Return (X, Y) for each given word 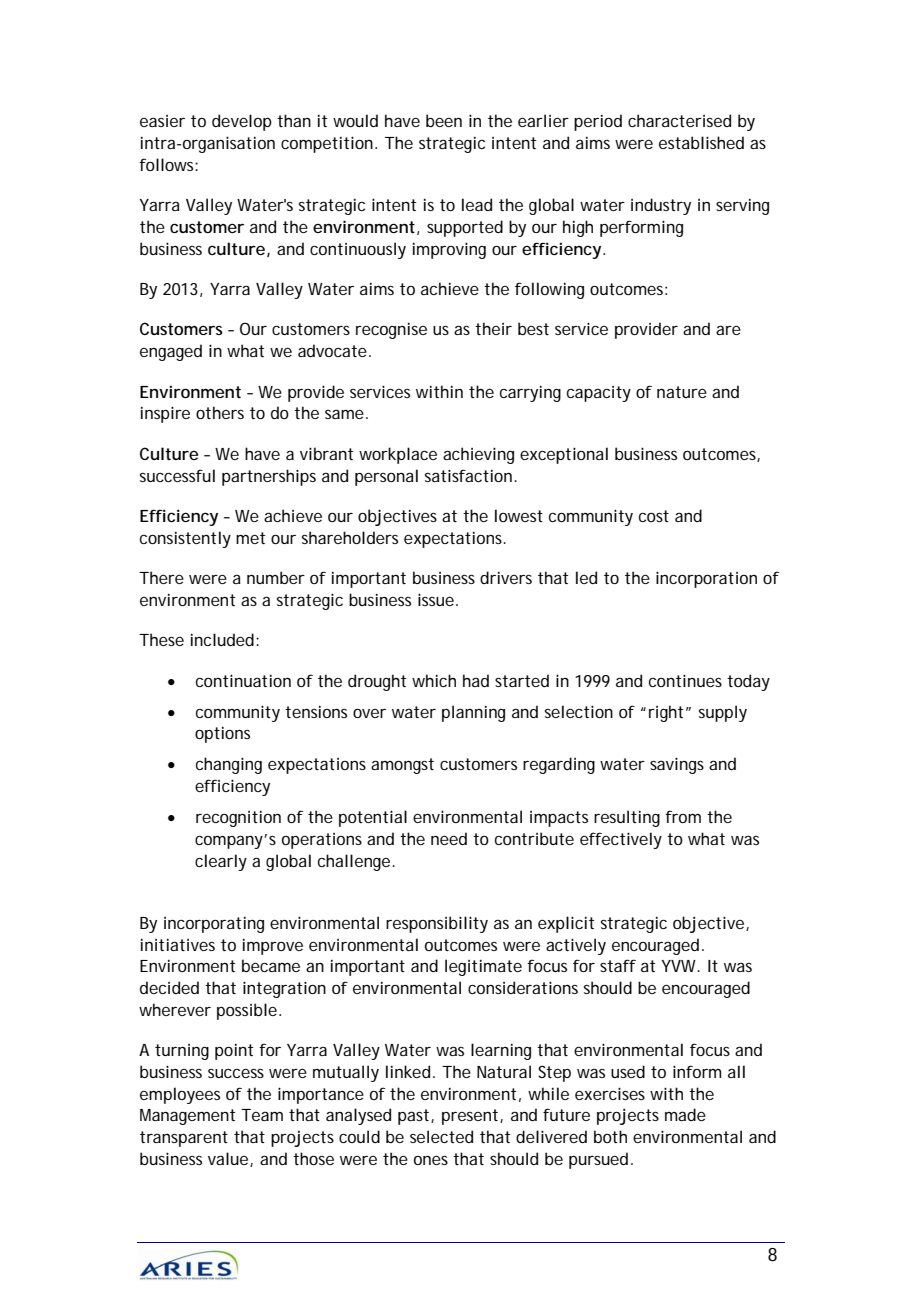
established (701, 142)
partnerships (269, 477)
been (444, 120)
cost (654, 516)
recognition (238, 819)
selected (441, 1136)
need (449, 838)
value (228, 1158)
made (685, 1114)
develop (242, 122)
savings (677, 765)
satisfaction (468, 475)
